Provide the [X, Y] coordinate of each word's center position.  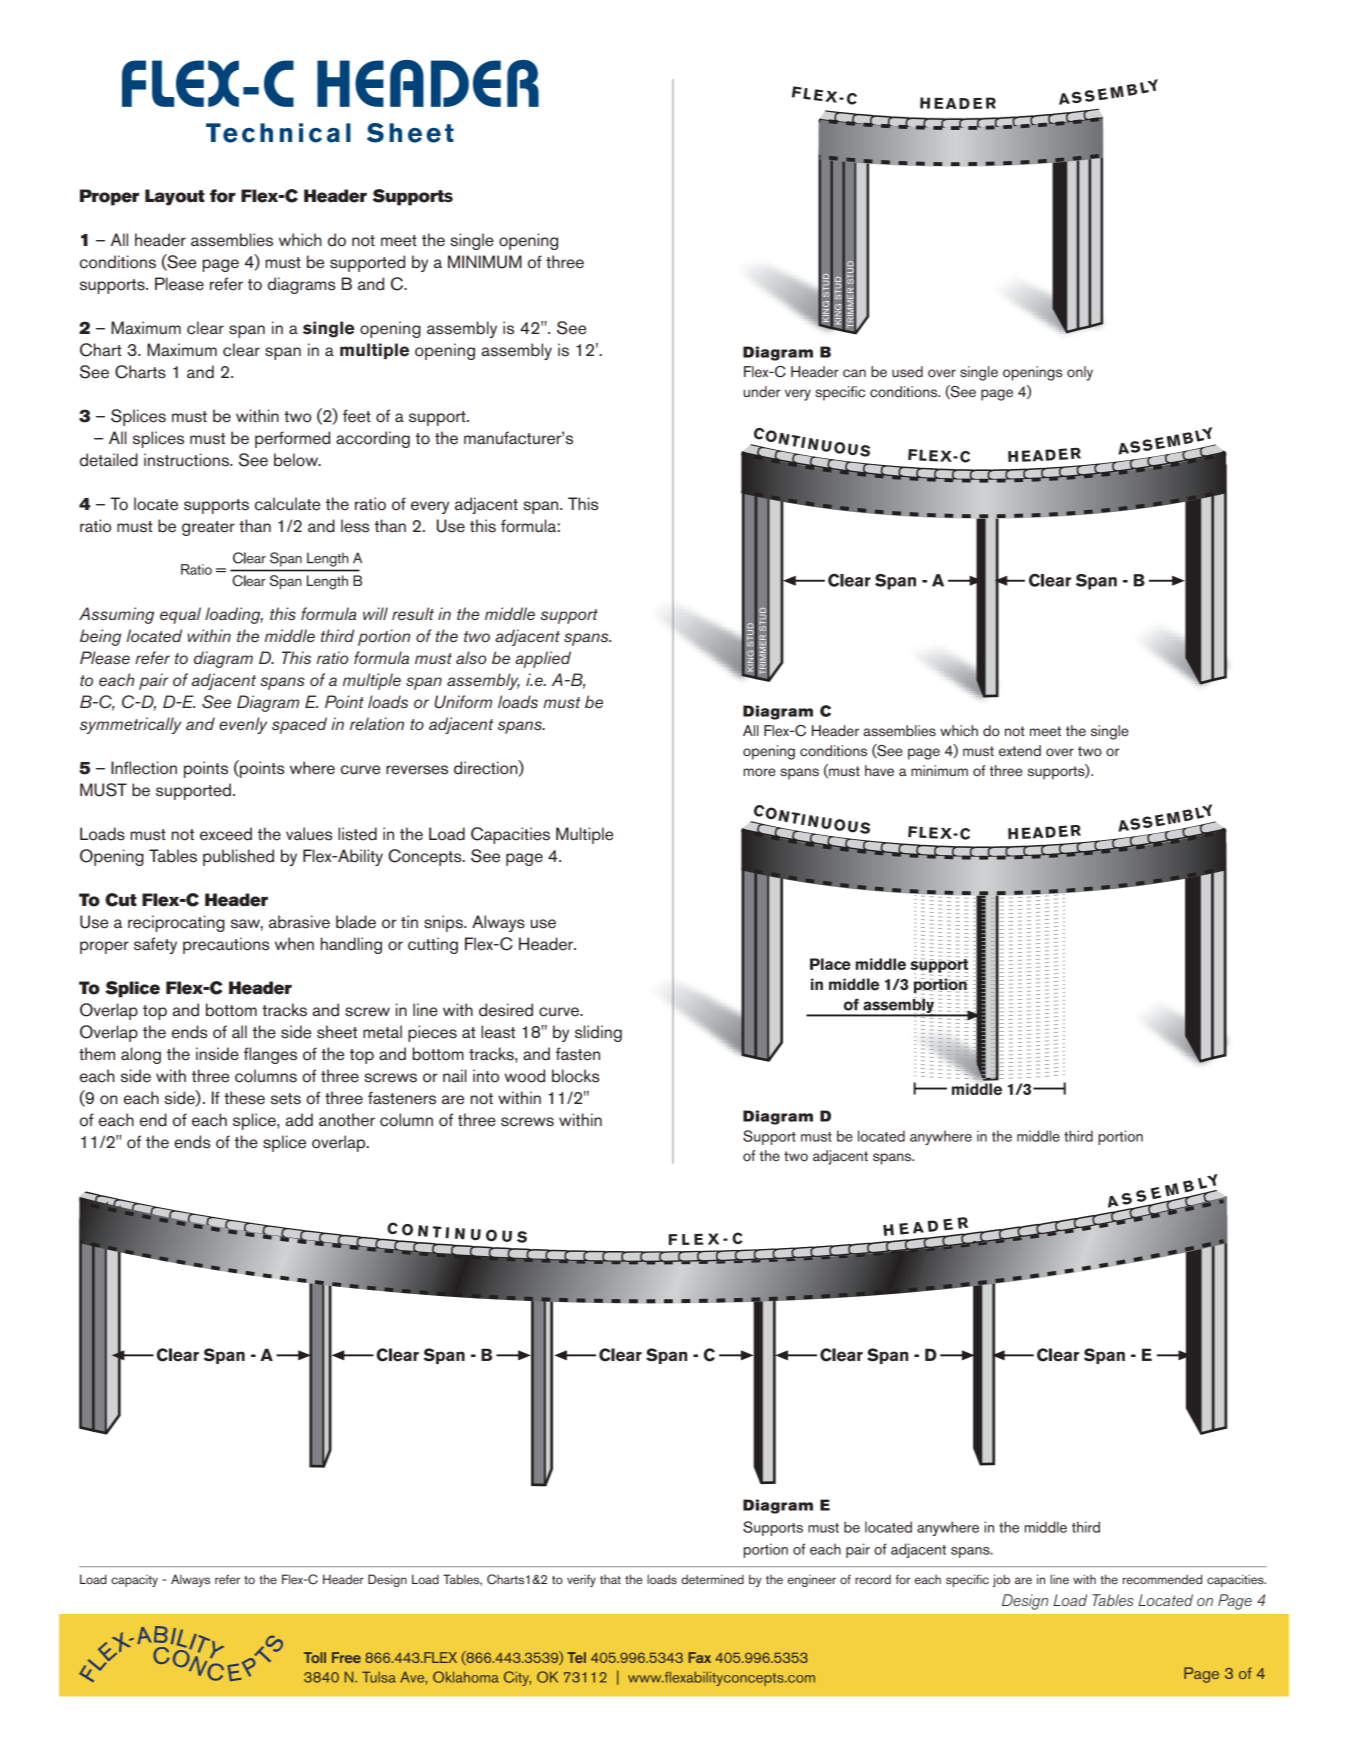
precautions [226, 945]
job [1001, 1580]
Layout [175, 197]
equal [180, 615]
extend [1020, 751]
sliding [598, 1033]
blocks [575, 1076]
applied [543, 659]
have [879, 771]
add [299, 1120]
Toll [315, 1657]
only [1080, 373]
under [762, 392]
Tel [576, 1657]
